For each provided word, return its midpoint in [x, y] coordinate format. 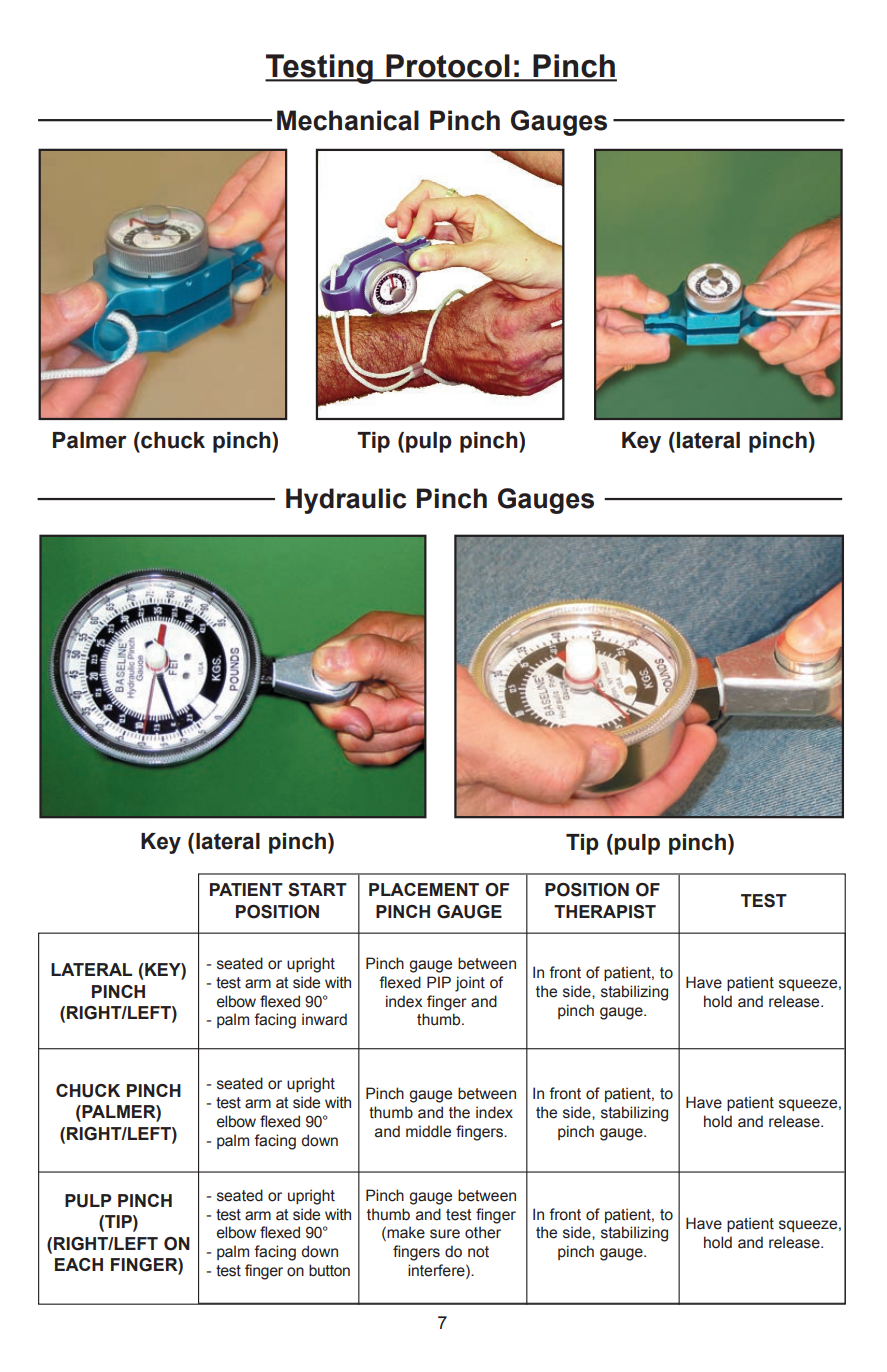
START [317, 890]
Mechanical [348, 120]
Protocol [448, 67]
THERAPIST [605, 912]
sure [445, 1234]
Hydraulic [346, 501]
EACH [79, 1264]
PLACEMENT [424, 889]
